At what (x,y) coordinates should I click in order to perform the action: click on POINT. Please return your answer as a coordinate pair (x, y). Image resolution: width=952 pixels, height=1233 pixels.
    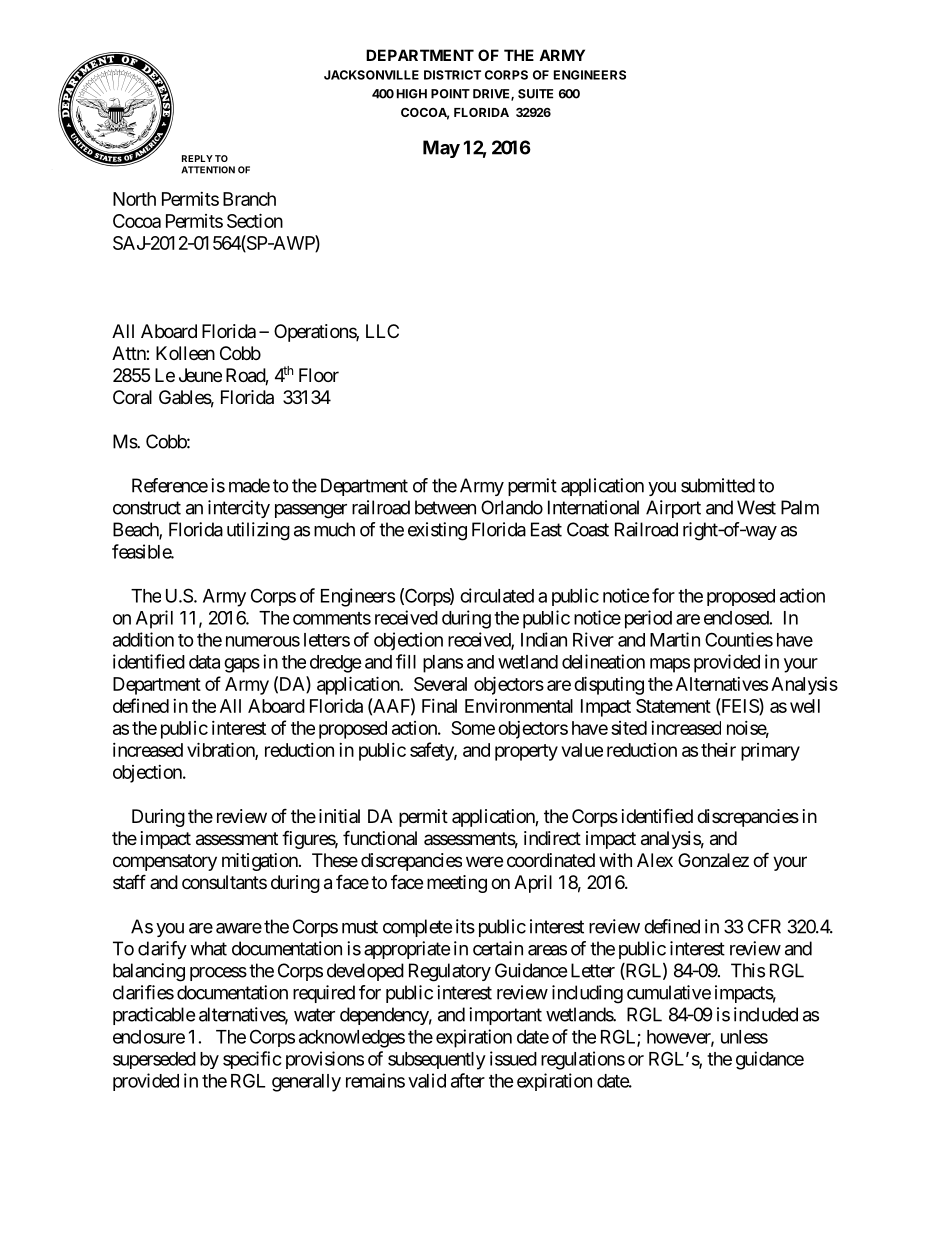
    Looking at the image, I should click on (450, 94).
